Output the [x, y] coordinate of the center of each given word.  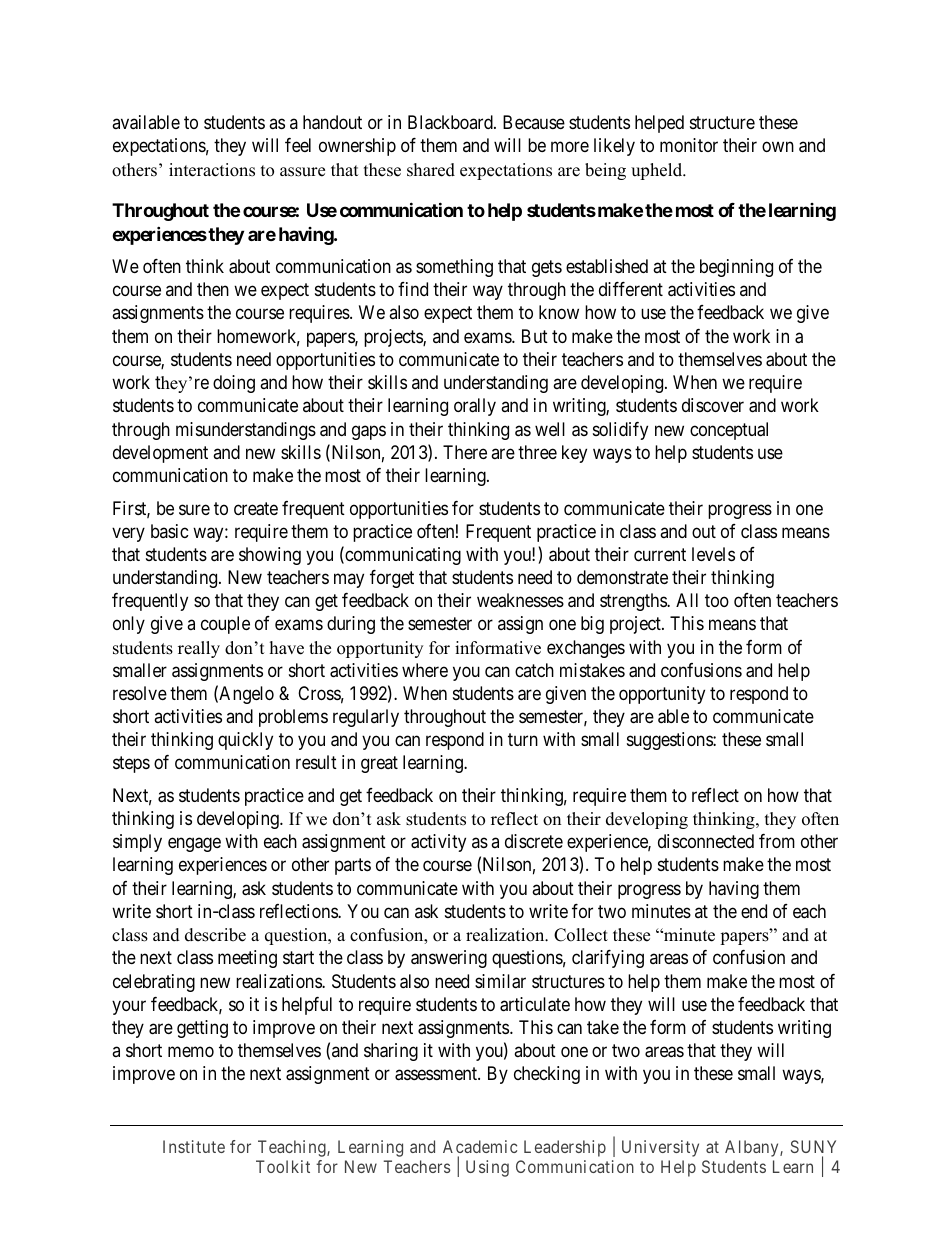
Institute [194, 1146]
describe [215, 935]
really [199, 649]
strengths [634, 602]
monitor [689, 145]
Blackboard [451, 122]
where [425, 670]
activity [438, 843]
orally [475, 407]
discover [713, 405]
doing [234, 384]
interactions [212, 170]
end [754, 911]
